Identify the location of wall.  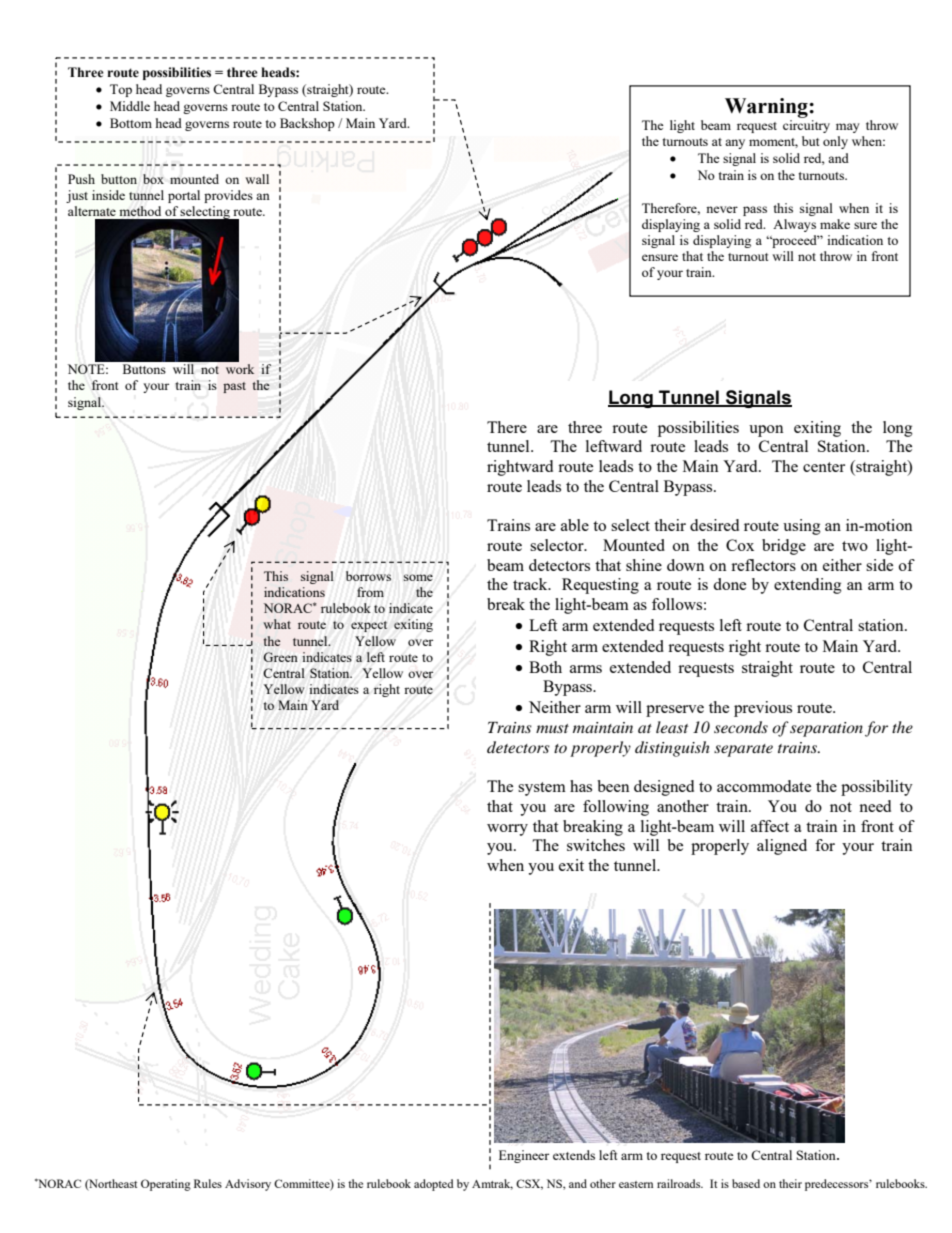
(257, 179).
